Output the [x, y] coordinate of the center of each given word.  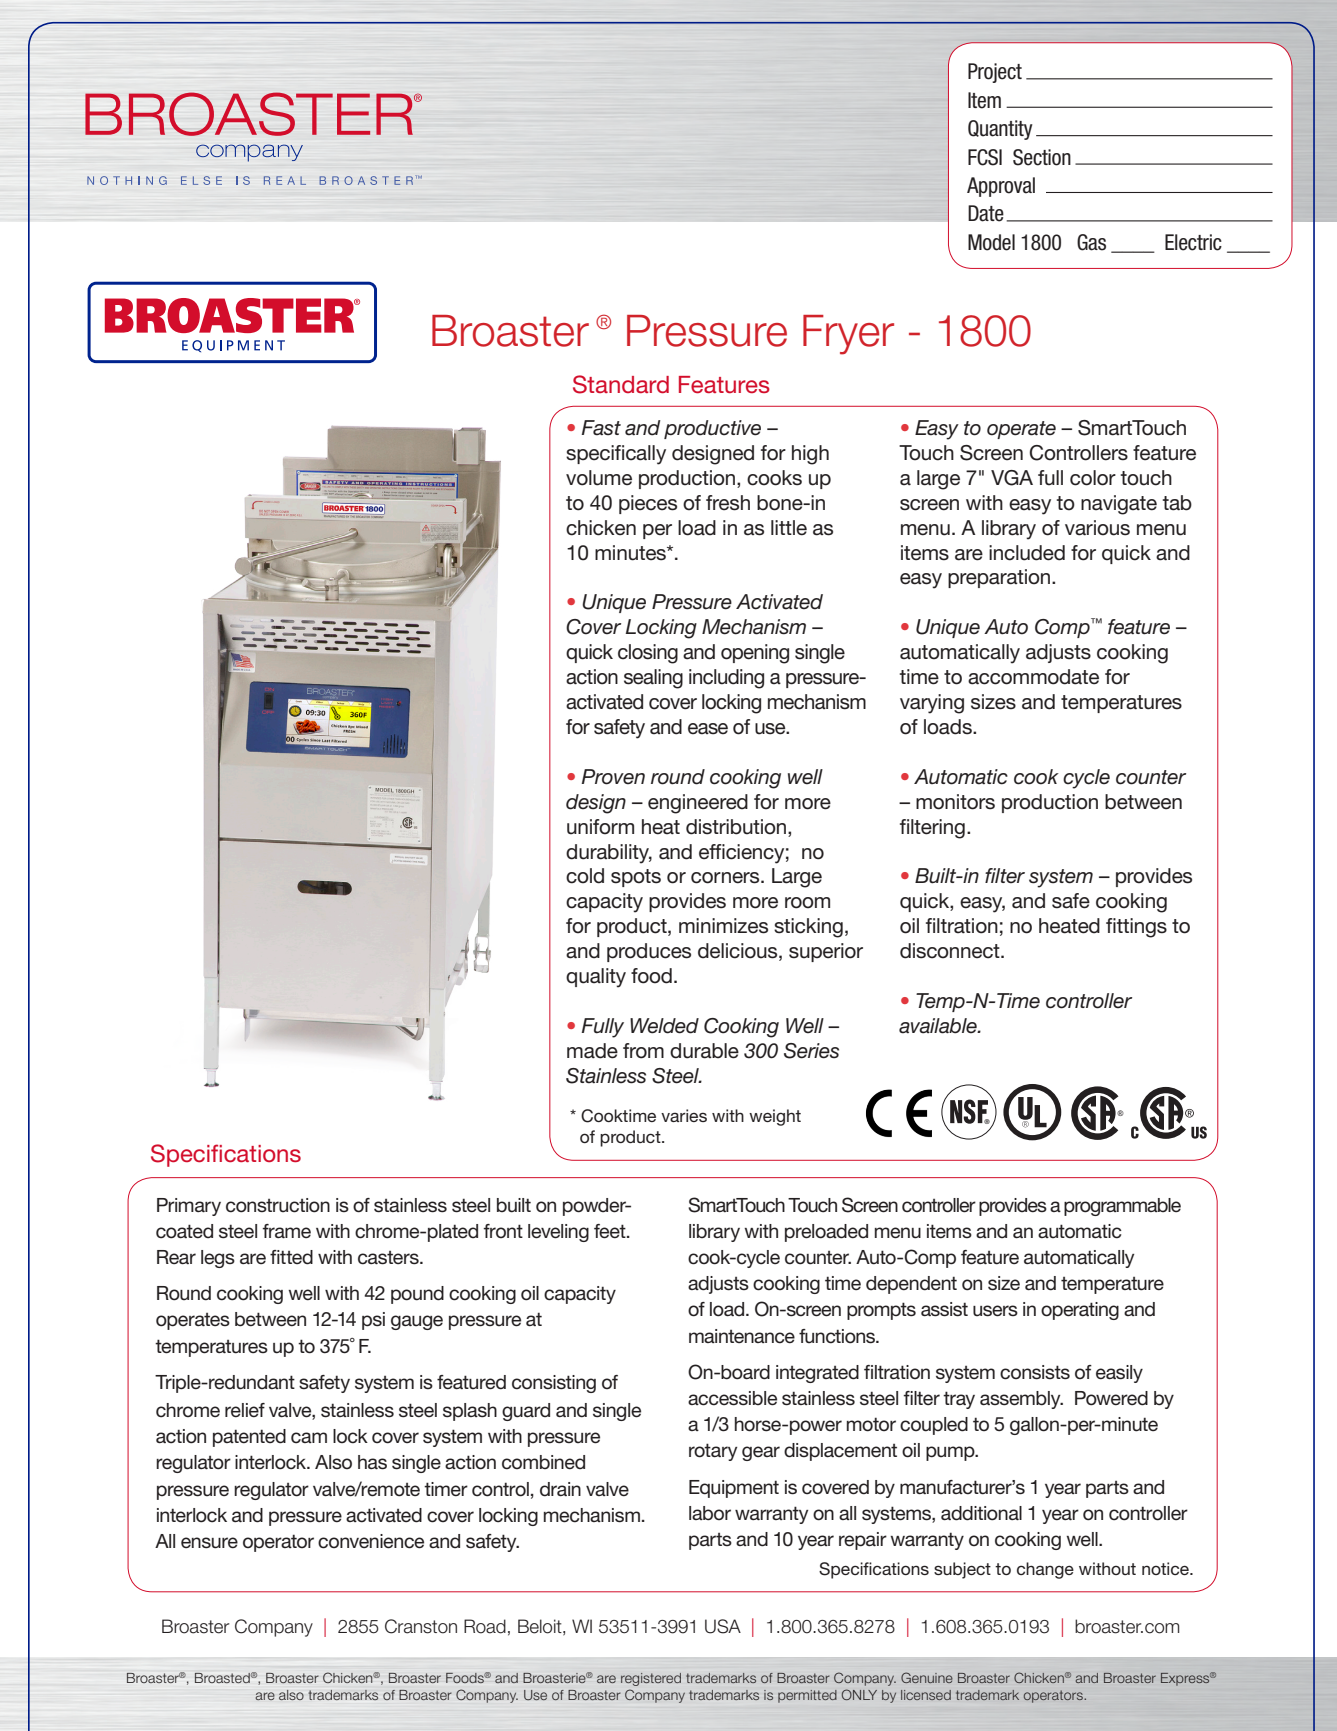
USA [723, 1626]
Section [1042, 157]
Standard [621, 384]
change [1045, 1570]
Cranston [421, 1626]
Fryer [848, 335]
